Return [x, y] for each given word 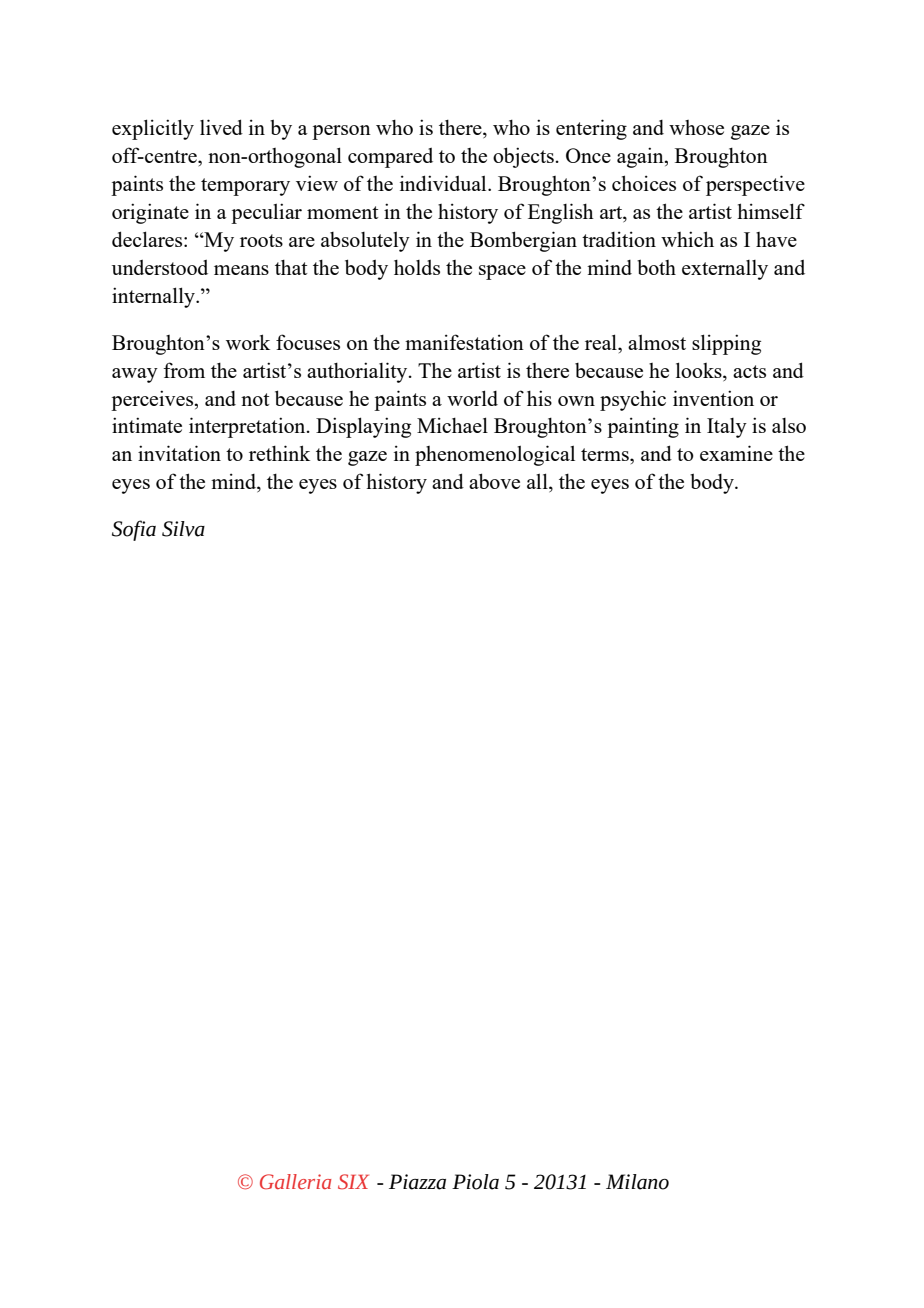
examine [736, 453]
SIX [353, 1182]
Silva [183, 529]
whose [696, 127]
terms [606, 454]
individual [444, 183]
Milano [637, 1182]
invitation [179, 453]
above [494, 481]
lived [221, 127]
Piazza [417, 1182]
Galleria [295, 1182]
